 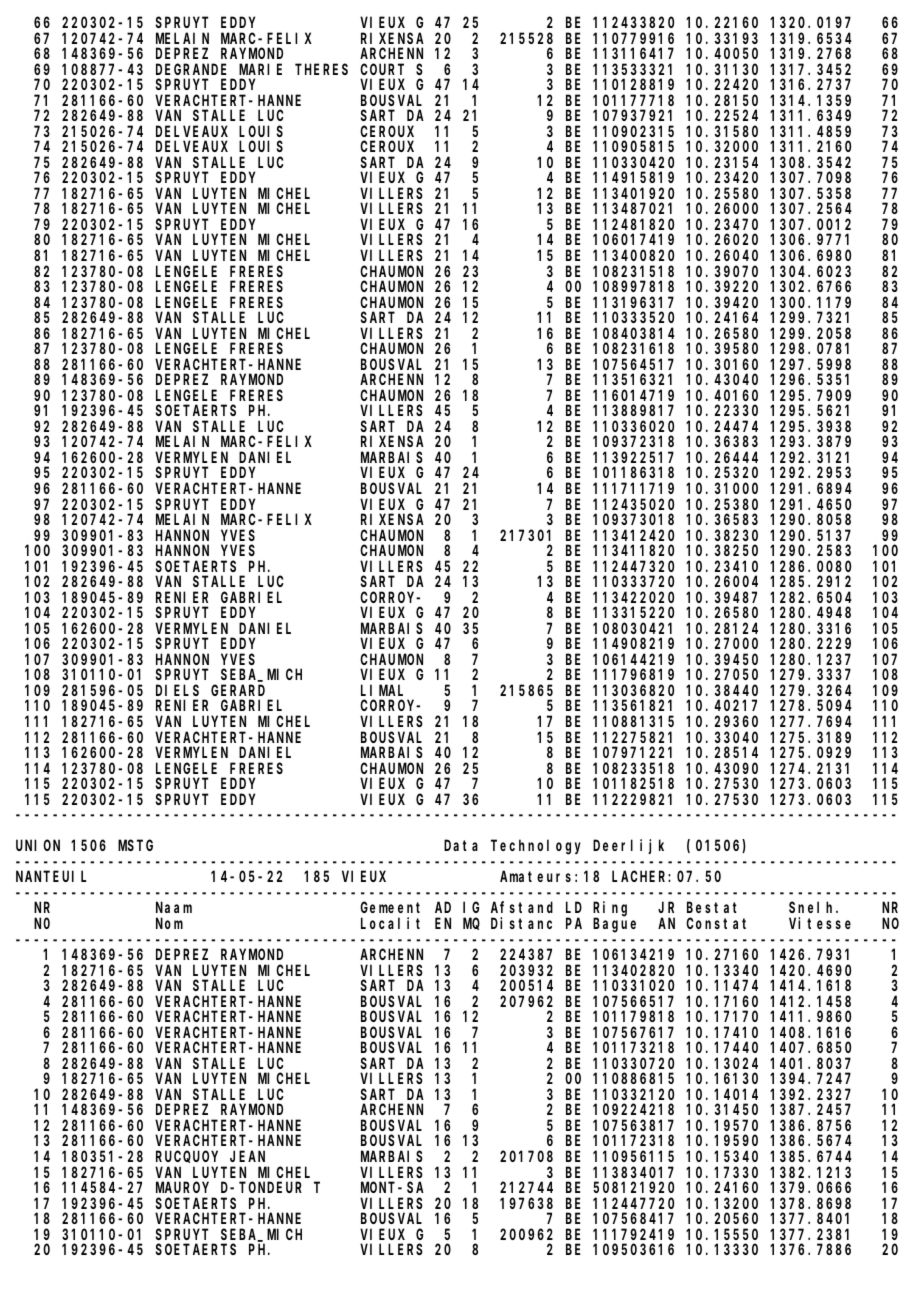 I want to click on JEAN, so click(x=247, y=1156).
